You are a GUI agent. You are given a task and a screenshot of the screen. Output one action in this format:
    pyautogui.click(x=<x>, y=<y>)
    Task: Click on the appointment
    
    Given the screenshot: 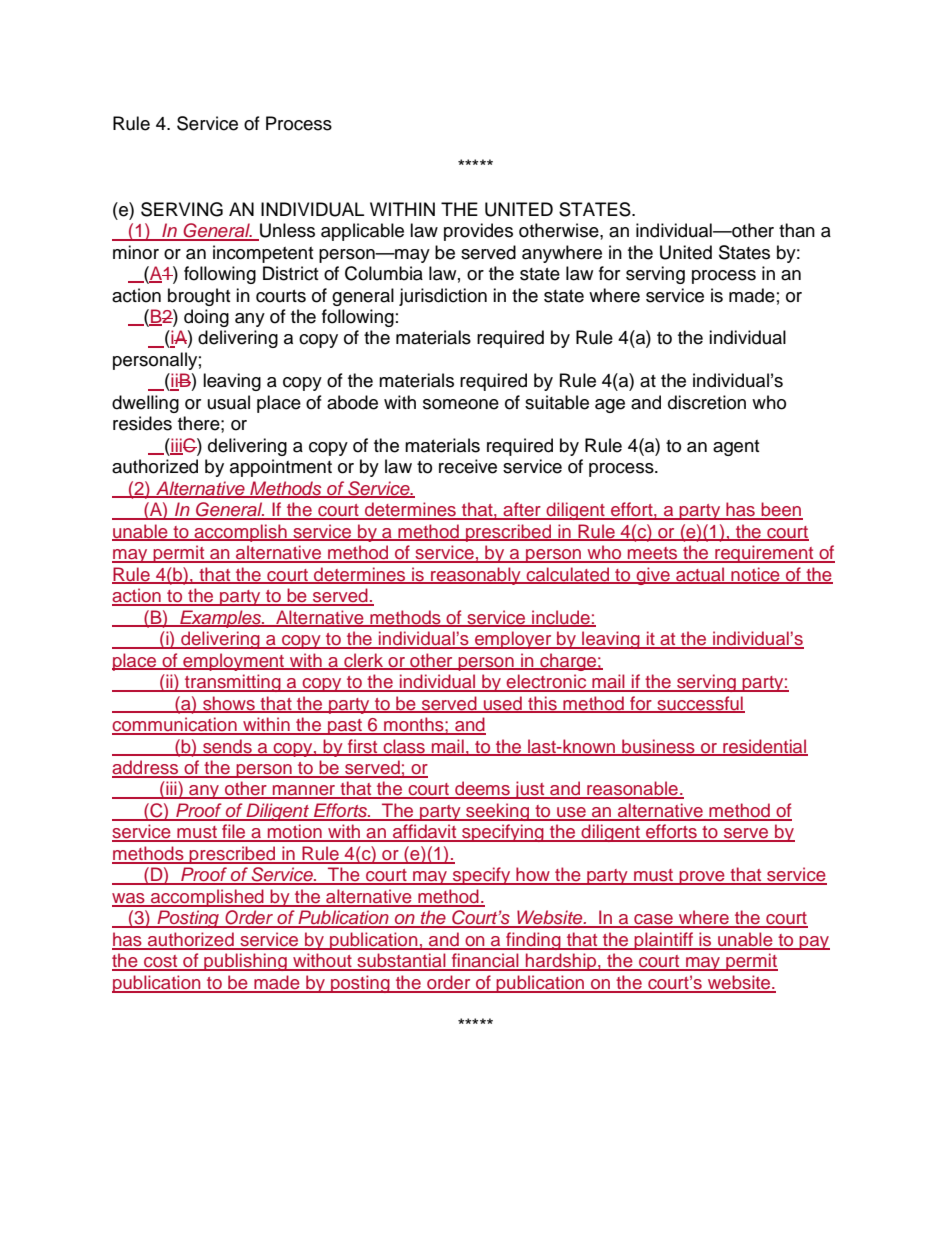 What is the action you would take?
    pyautogui.click(x=281, y=468)
